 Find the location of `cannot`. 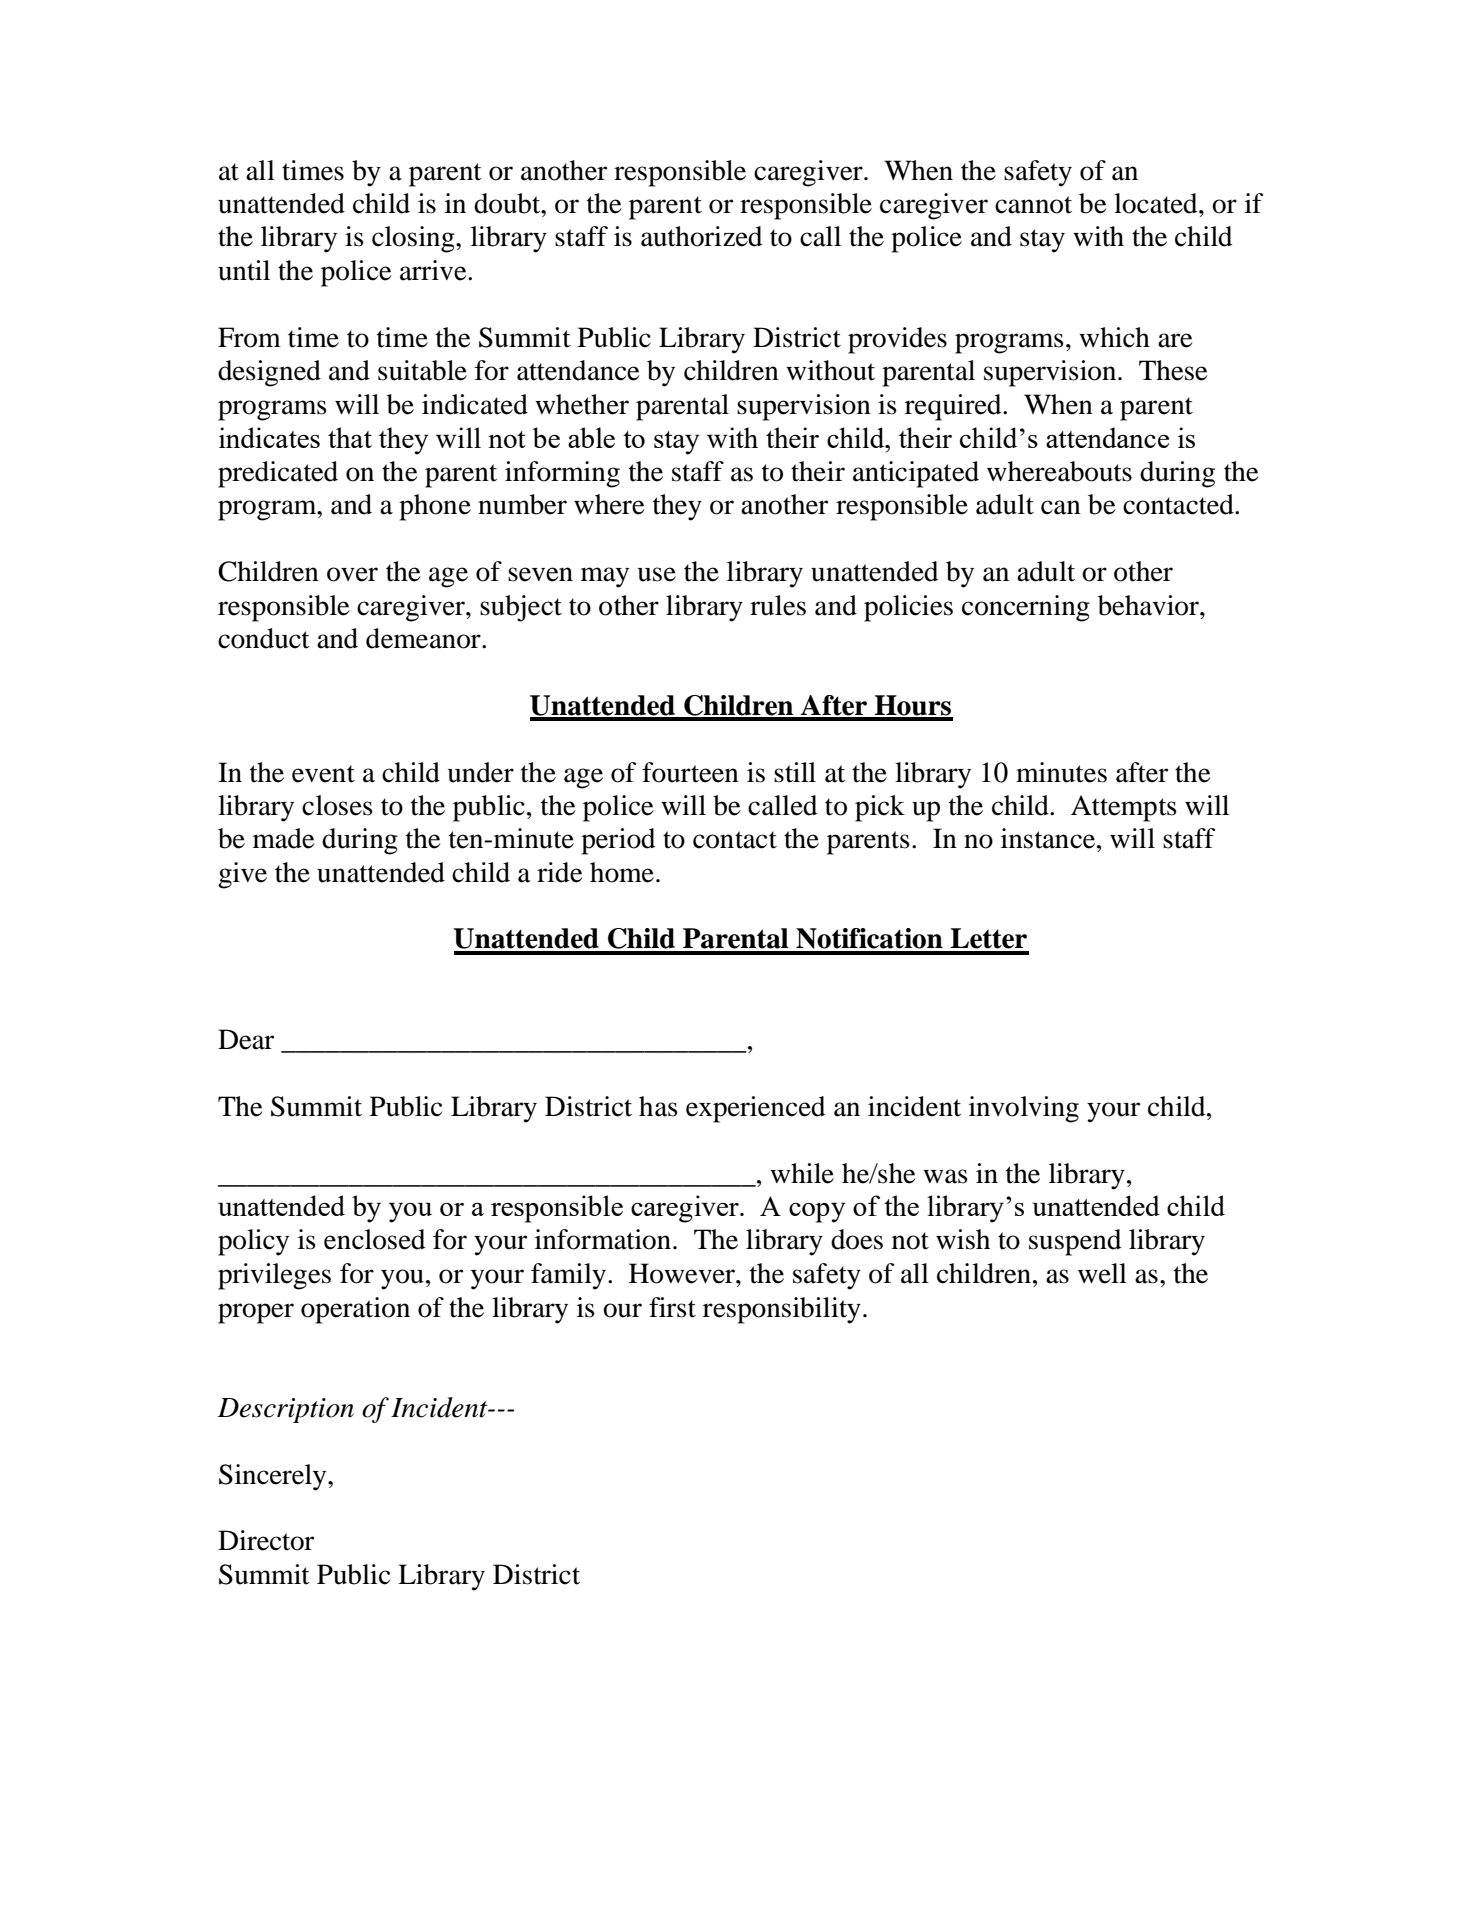

cannot is located at coordinates (1033, 205).
